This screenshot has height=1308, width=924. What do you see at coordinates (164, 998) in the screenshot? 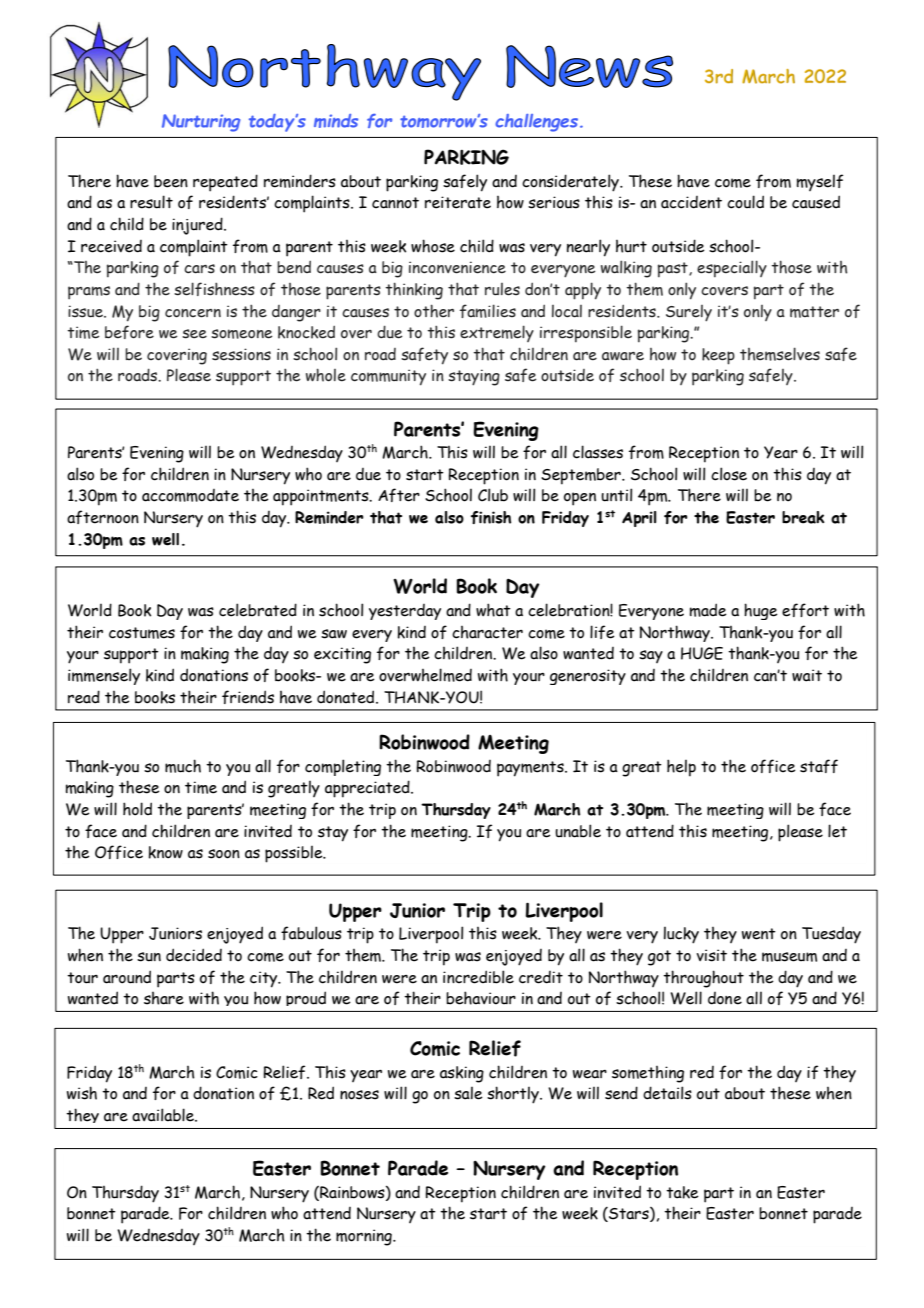
I see `share` at bounding box center [164, 998].
